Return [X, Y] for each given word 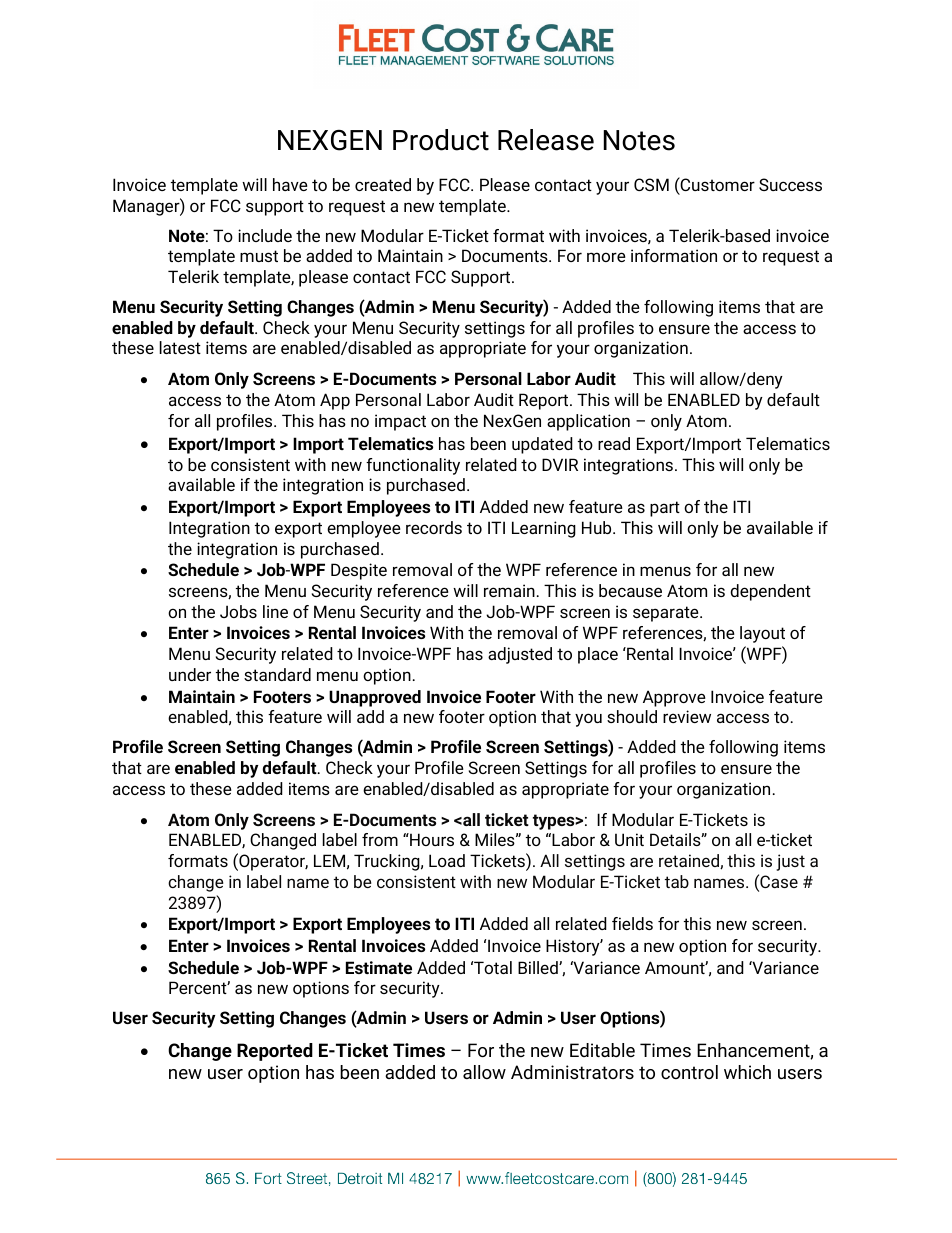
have [290, 184]
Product [441, 140]
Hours [431, 839]
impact [400, 422]
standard [277, 674]
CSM [651, 184]
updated [542, 445]
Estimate [379, 967]
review [687, 716]
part [665, 509]
